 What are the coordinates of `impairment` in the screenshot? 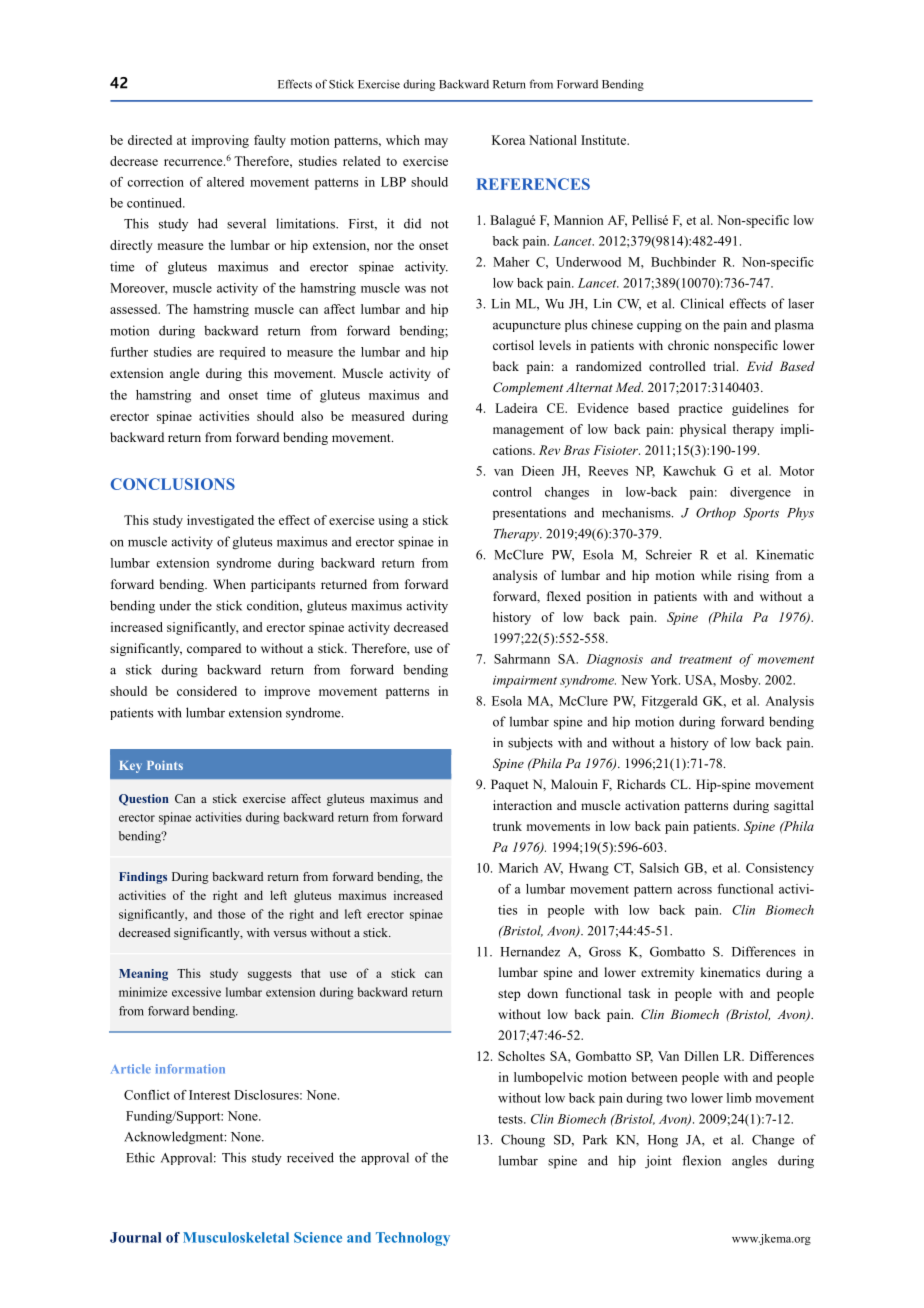 It's located at (525, 681).
